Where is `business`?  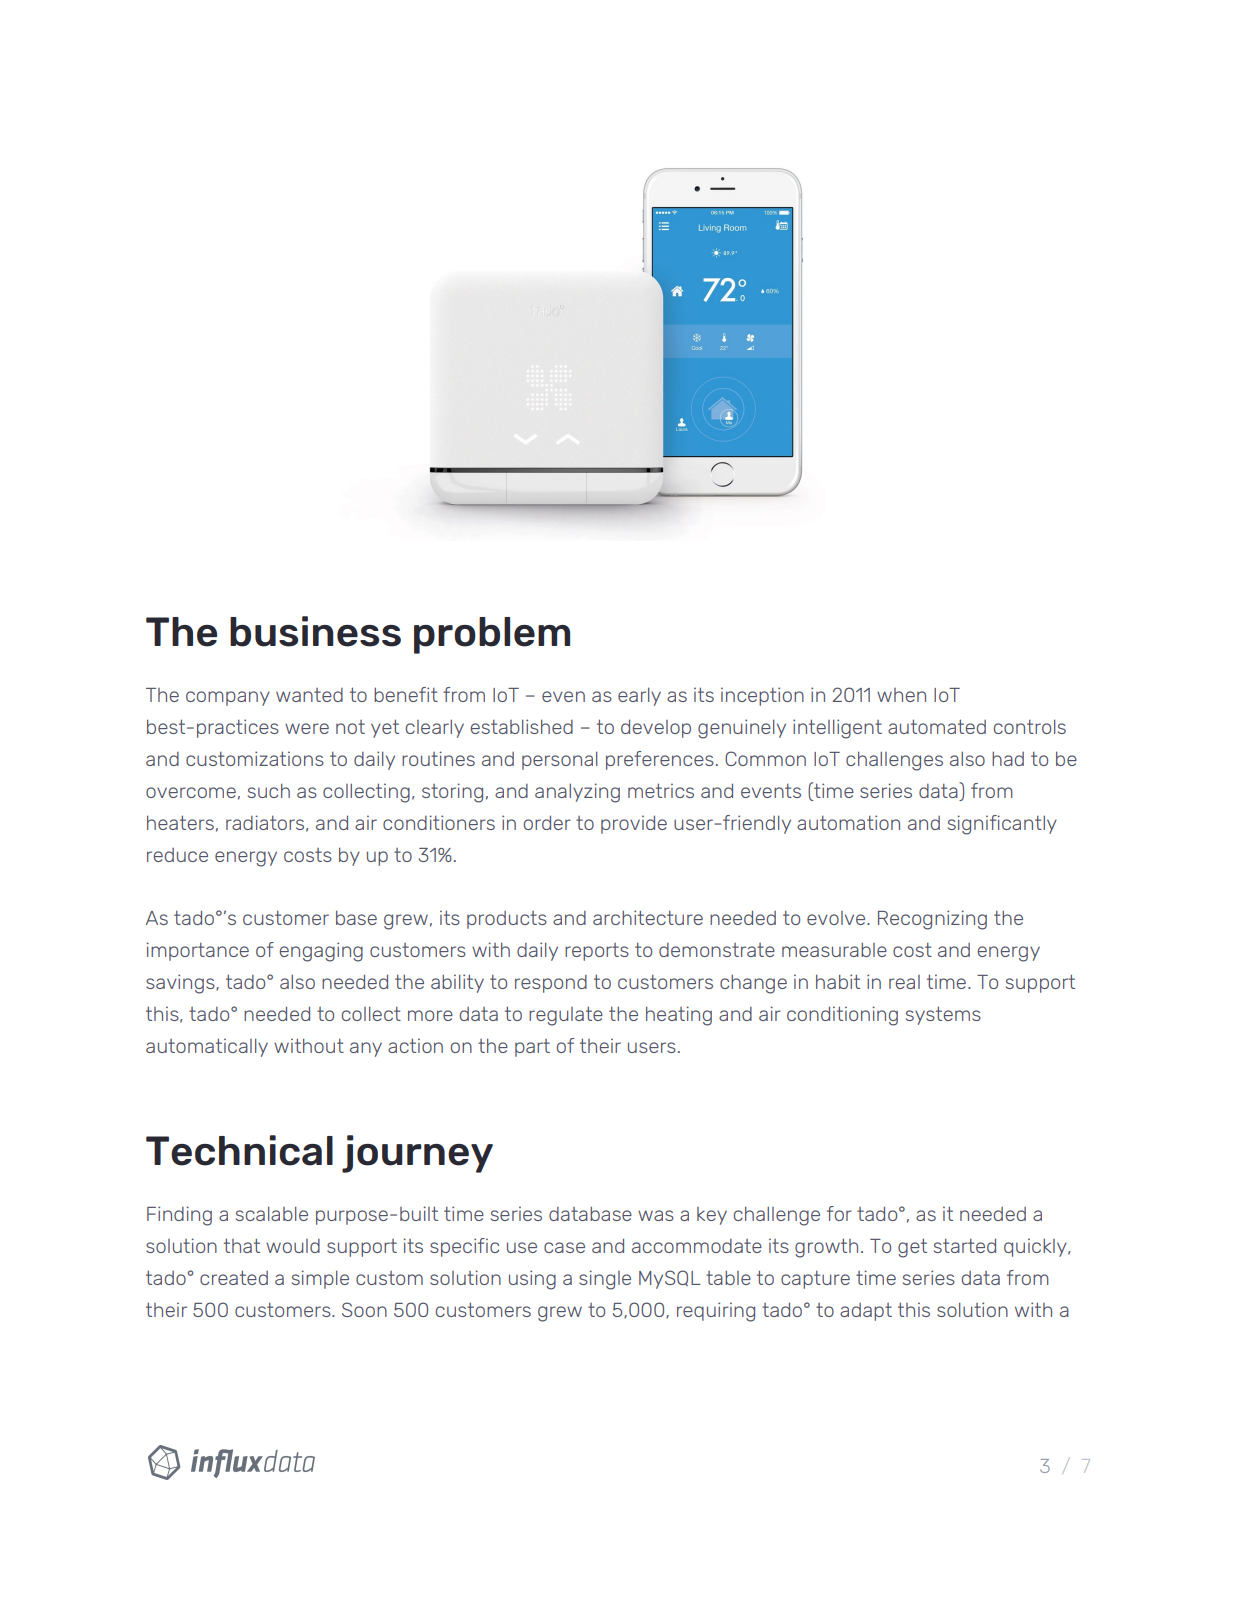
business is located at coordinates (315, 631).
